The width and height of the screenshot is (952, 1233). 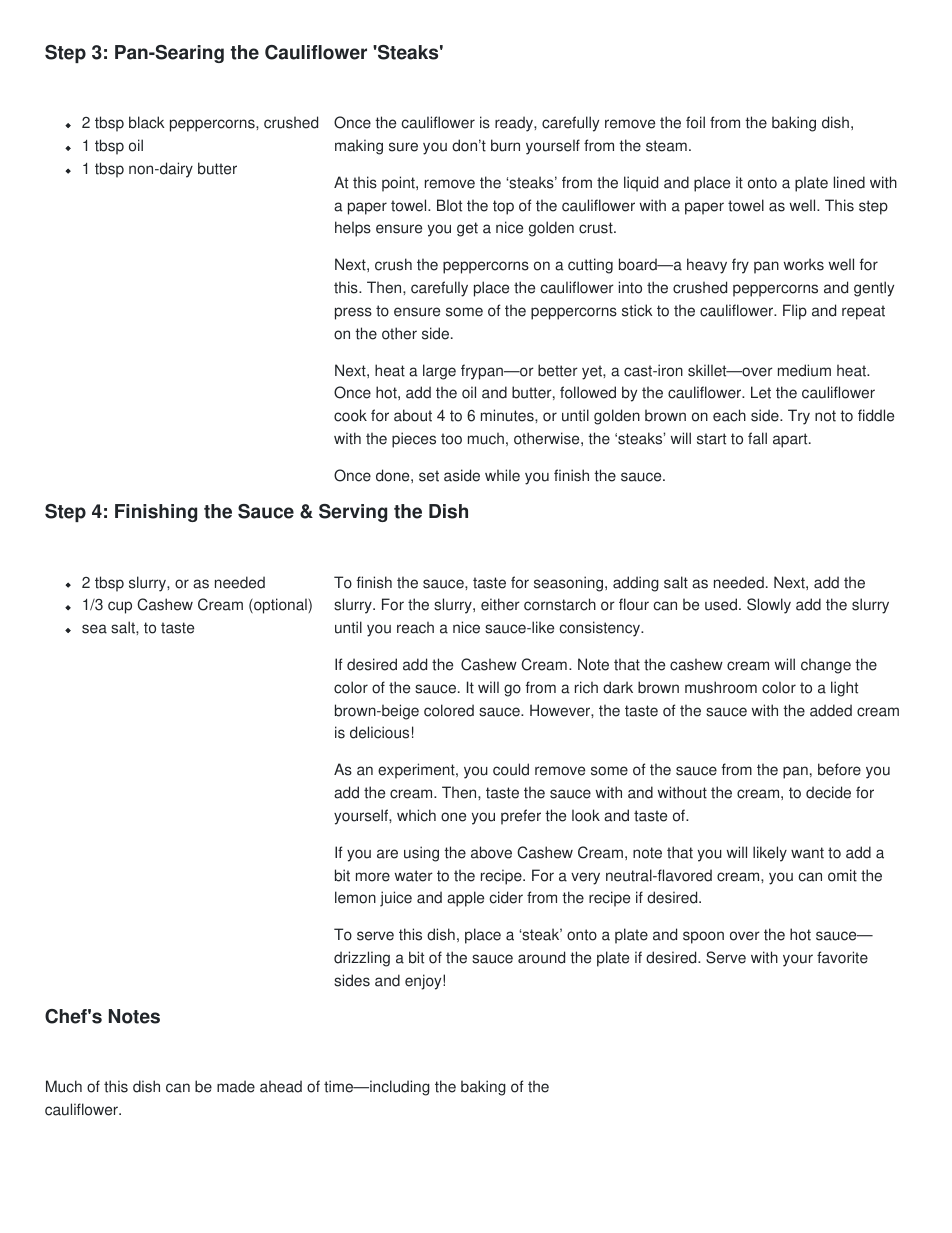 I want to click on want, so click(x=807, y=853).
